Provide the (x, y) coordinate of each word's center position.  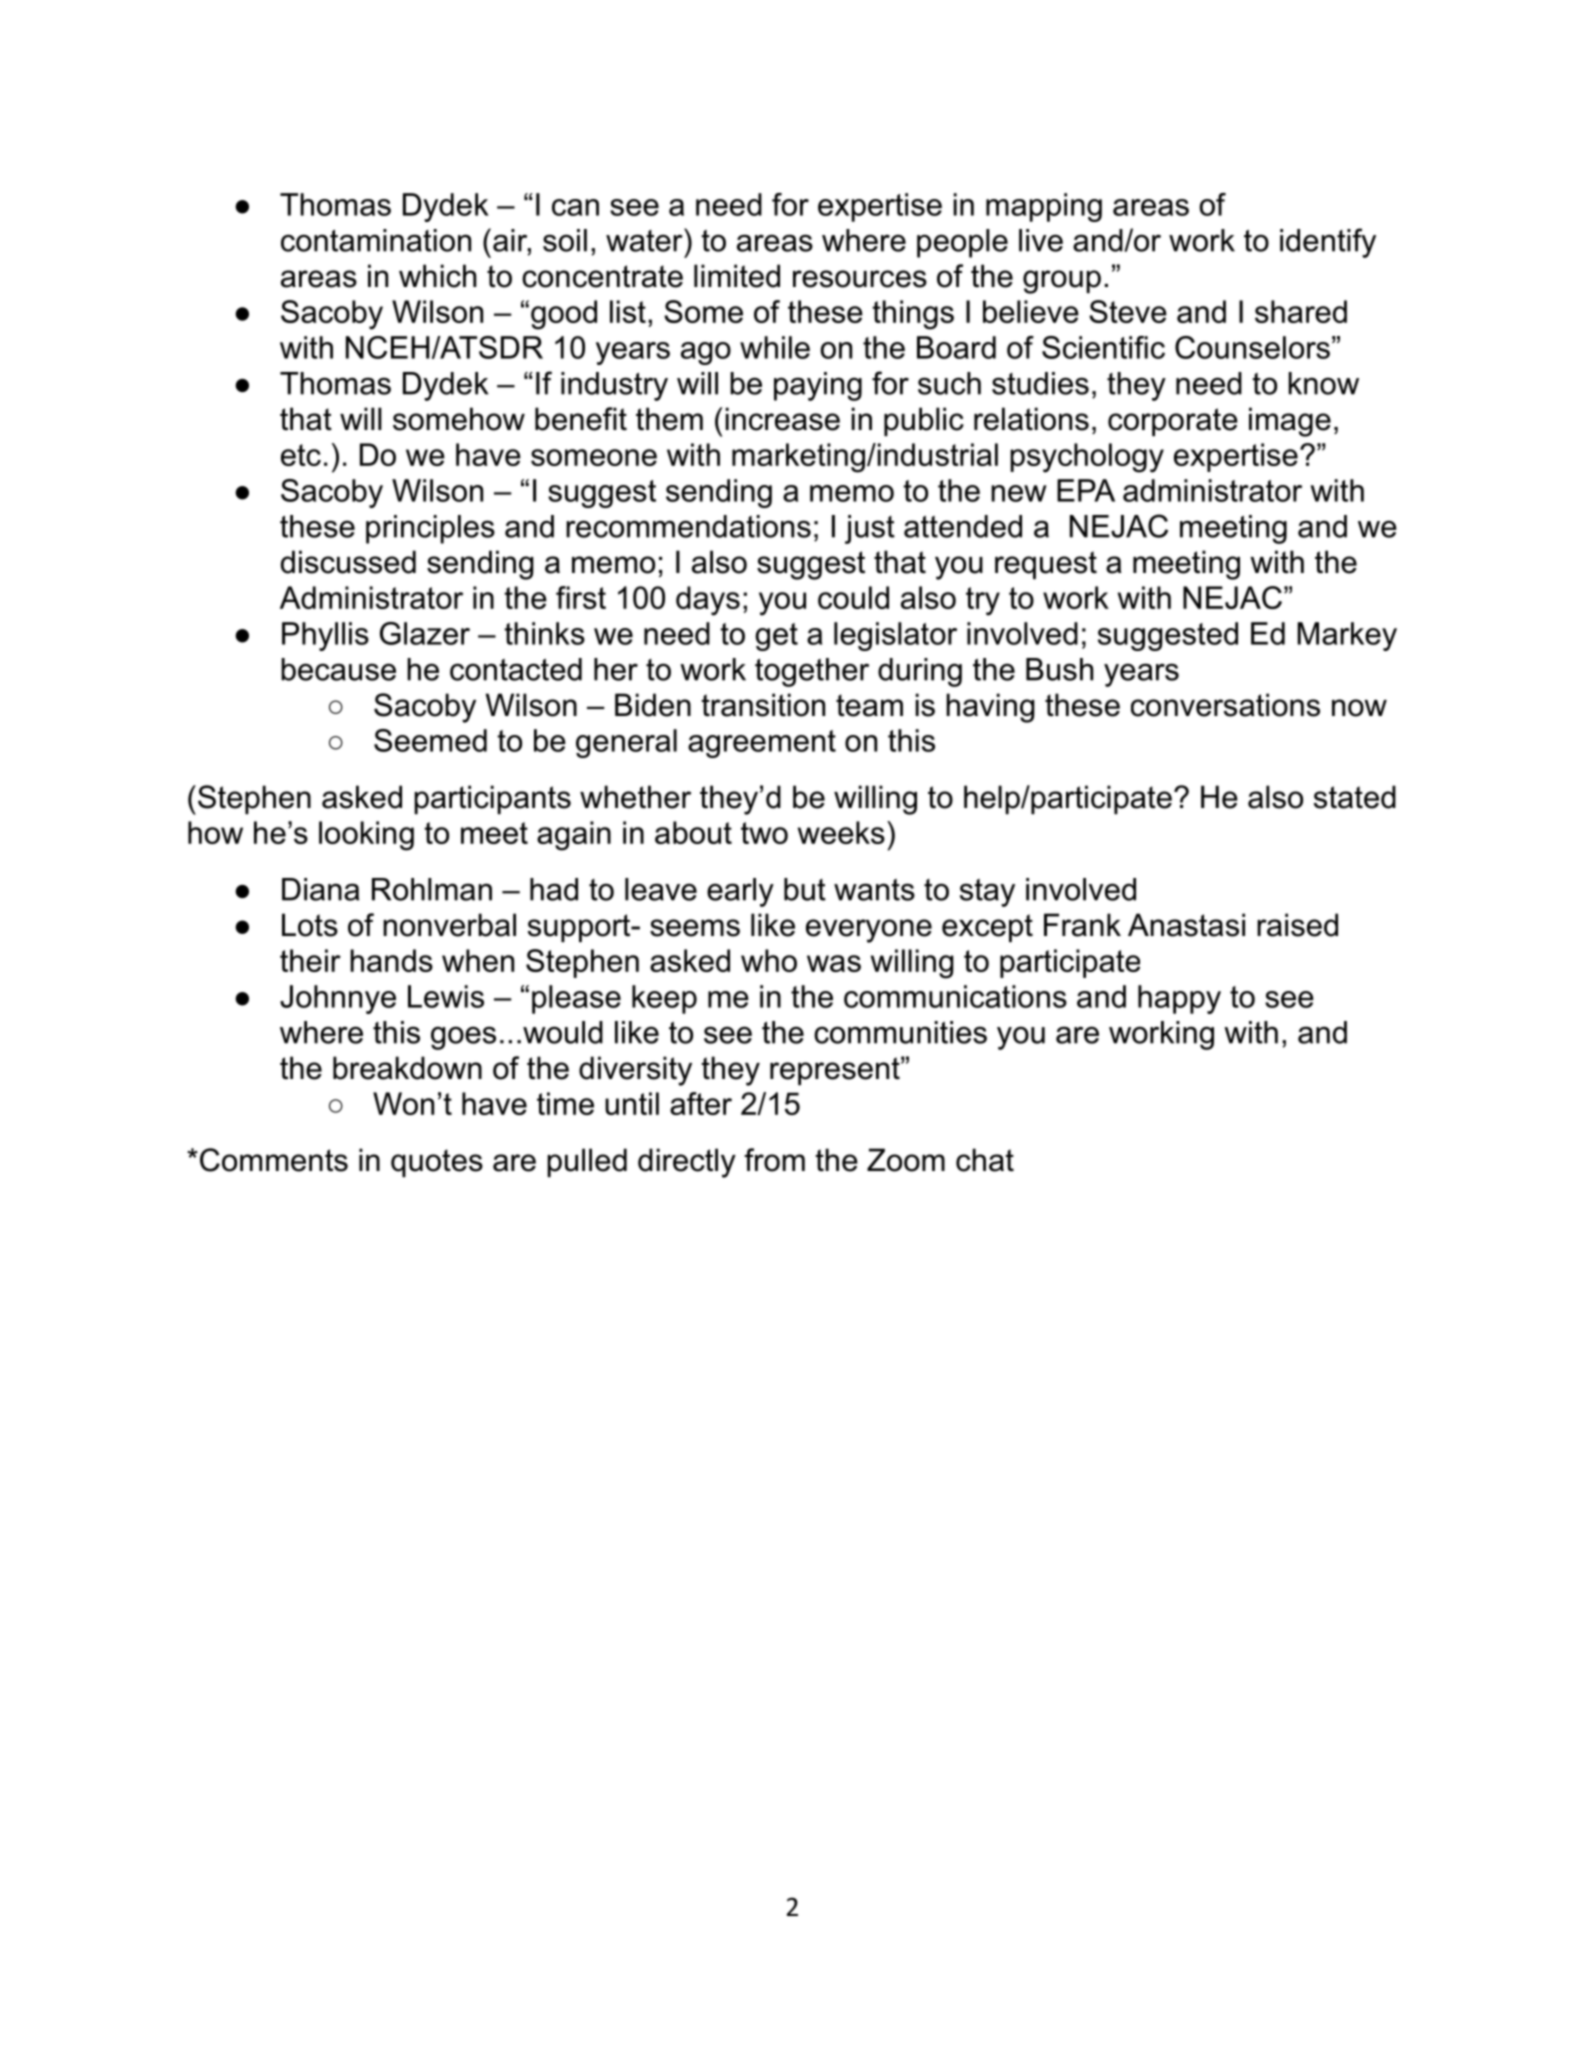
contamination (376, 240)
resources (860, 279)
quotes (437, 1163)
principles (430, 529)
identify (1328, 243)
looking (366, 836)
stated (1355, 797)
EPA (1086, 490)
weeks (841, 832)
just (870, 529)
